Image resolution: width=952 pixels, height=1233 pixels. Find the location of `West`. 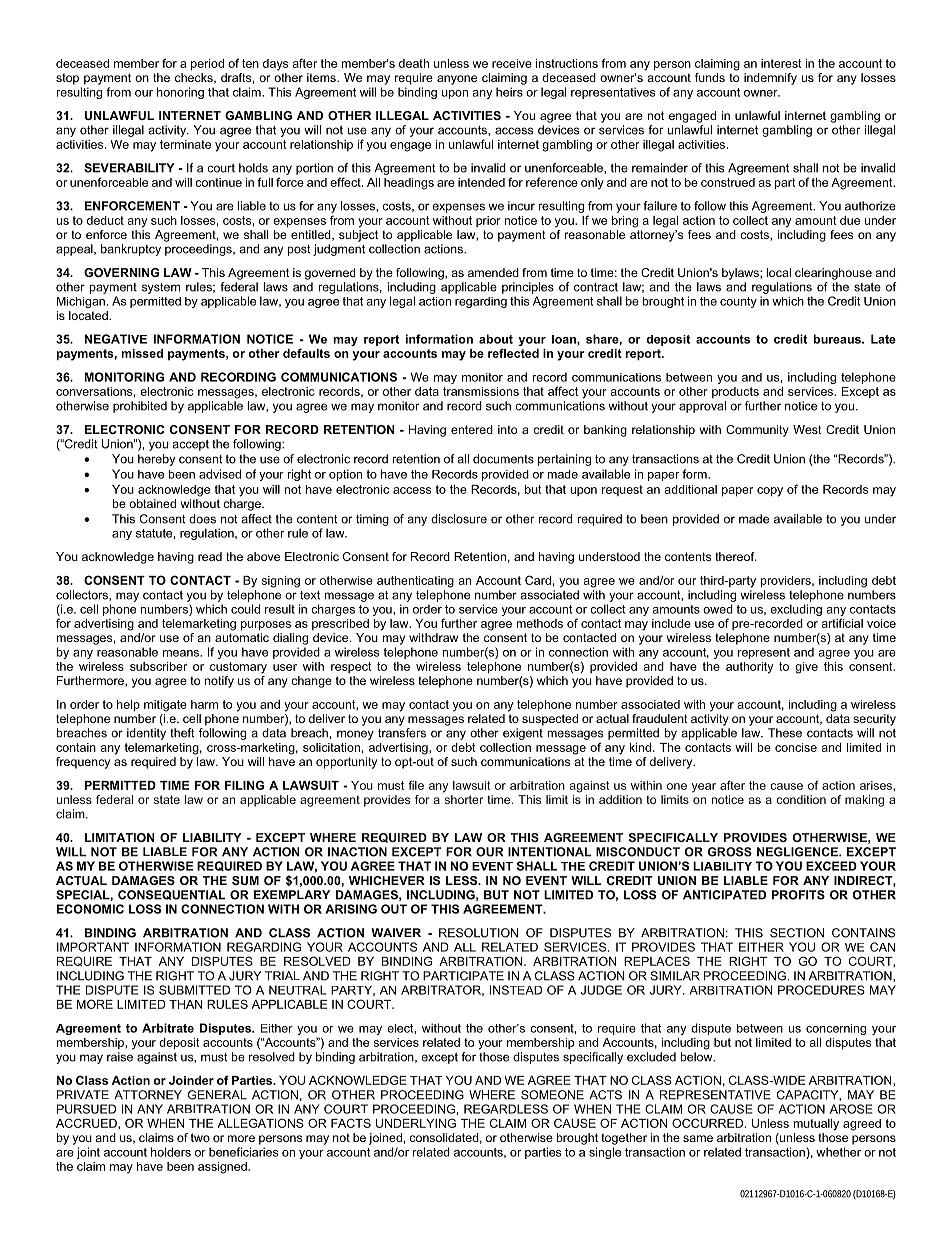

West is located at coordinates (807, 429).
